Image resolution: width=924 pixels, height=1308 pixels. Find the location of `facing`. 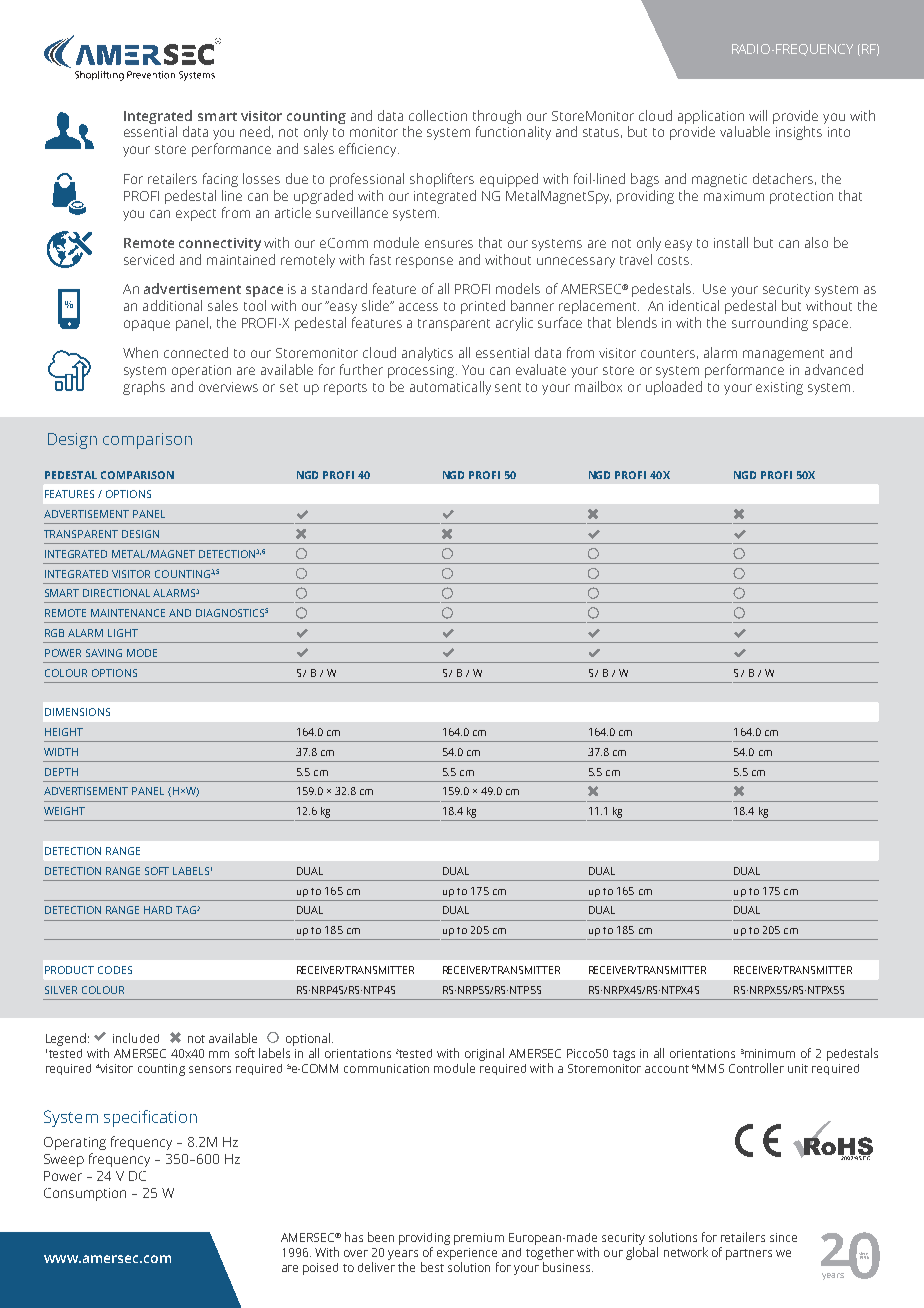

facing is located at coordinates (220, 180).
